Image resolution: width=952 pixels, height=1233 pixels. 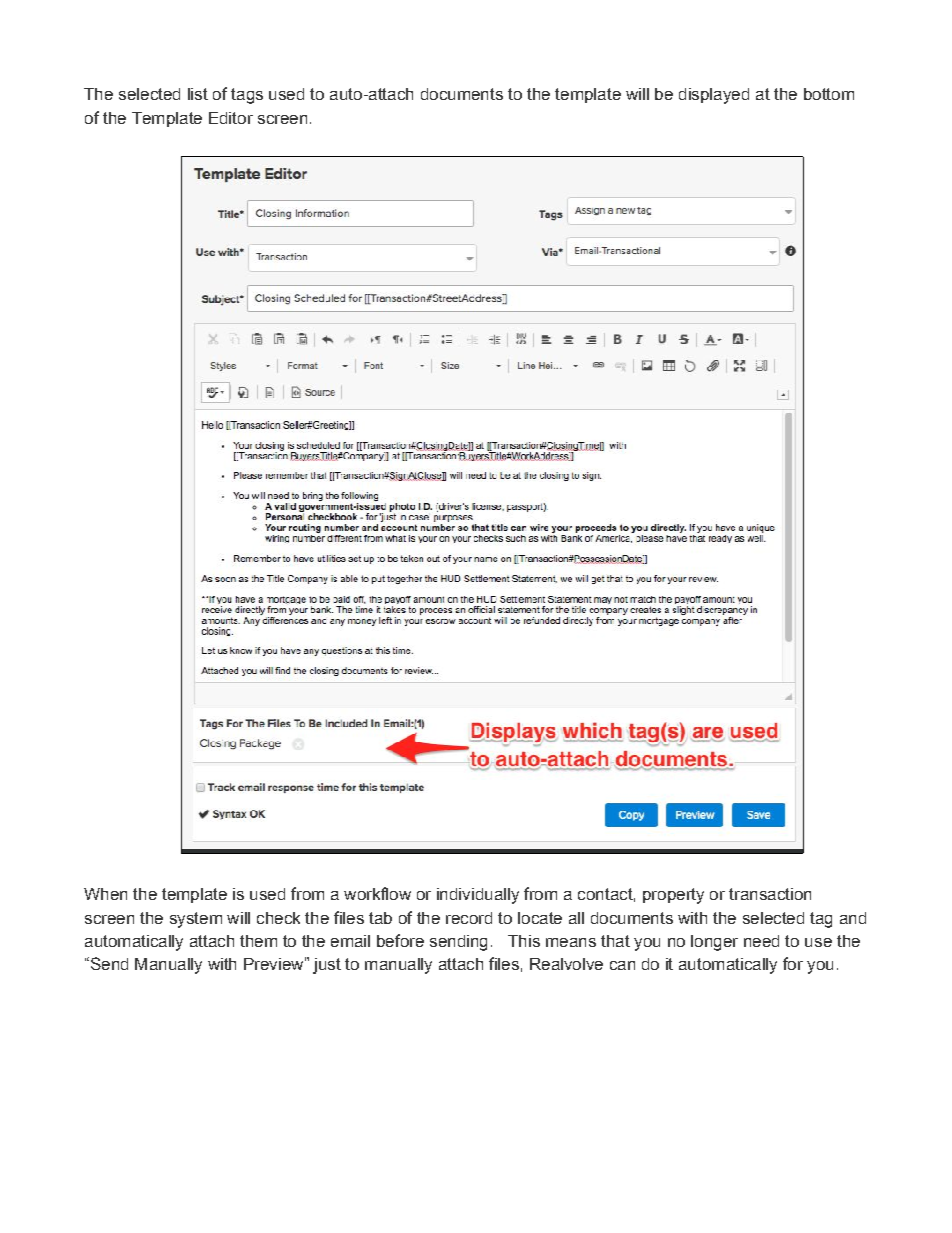 What do you see at coordinates (231, 118) in the screenshot?
I see `Editor` at bounding box center [231, 118].
